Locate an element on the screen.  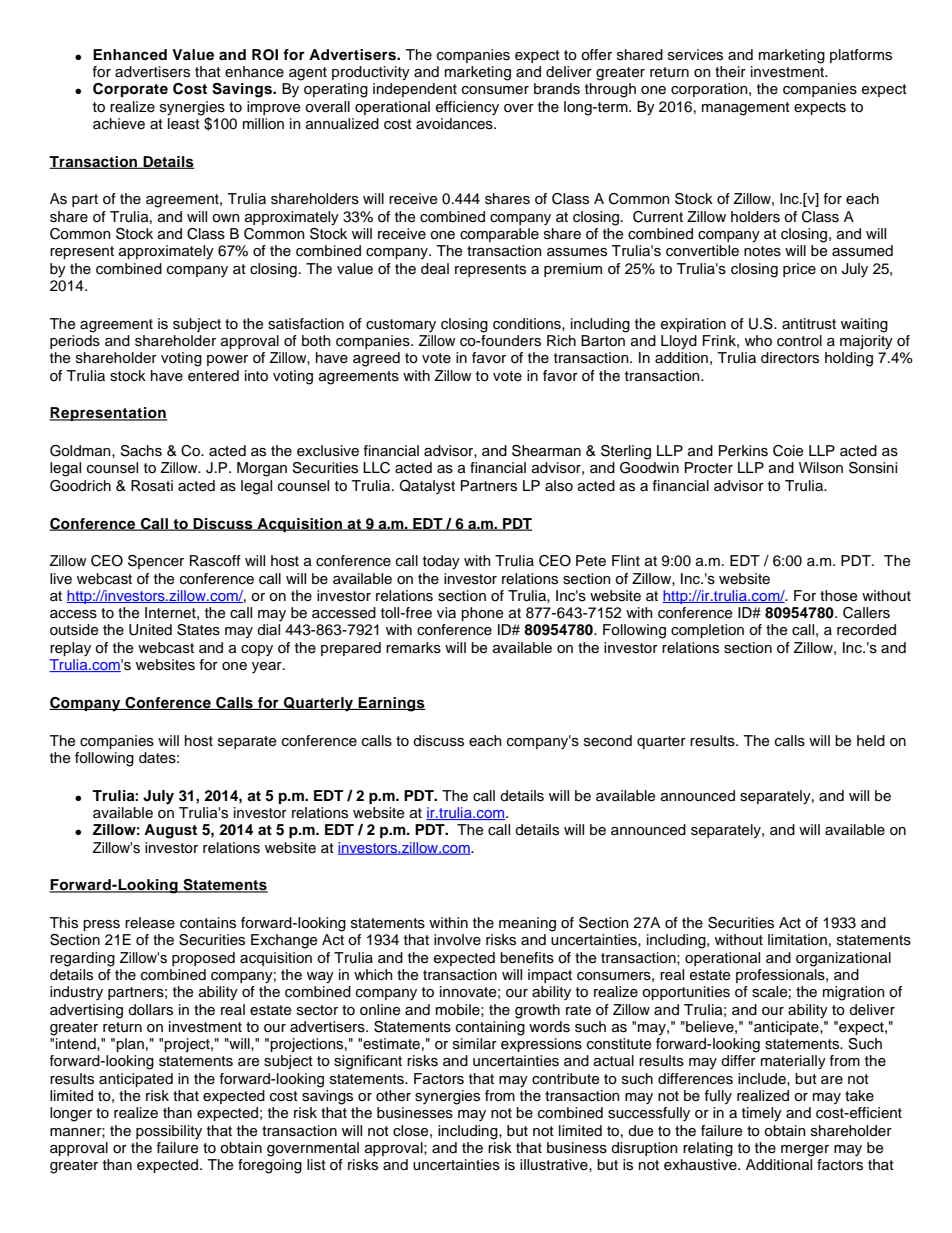
management is located at coordinates (746, 109).
